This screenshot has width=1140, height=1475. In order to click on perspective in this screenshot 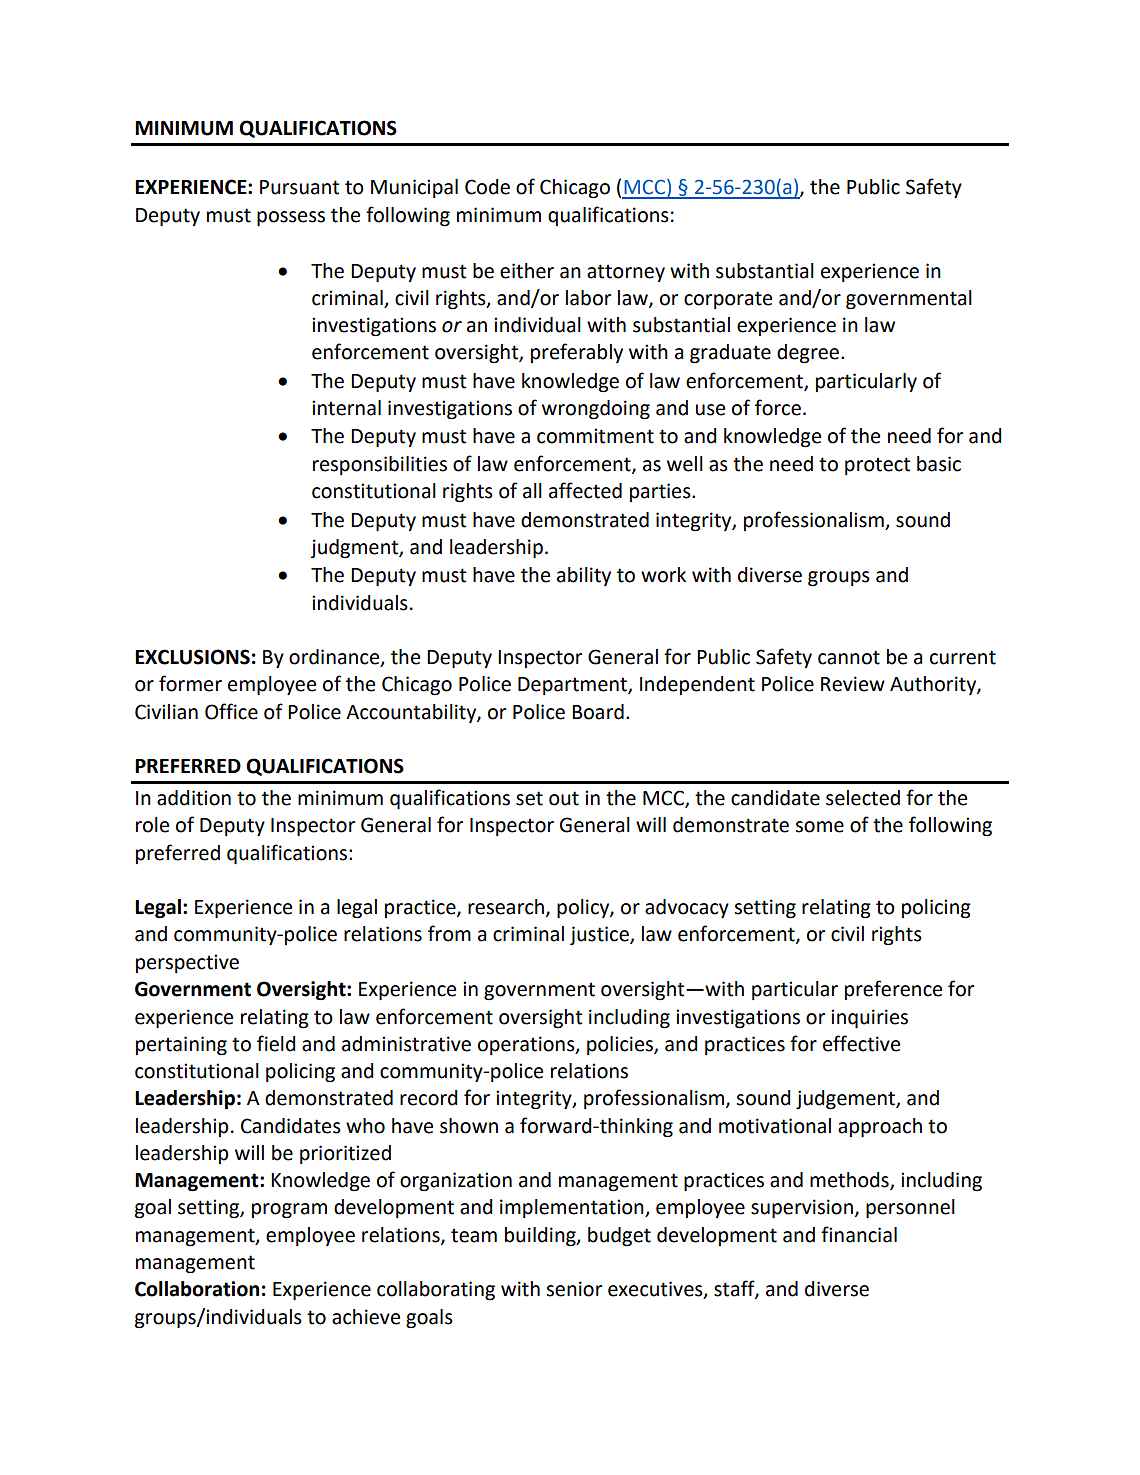, I will do `click(187, 963)`.
